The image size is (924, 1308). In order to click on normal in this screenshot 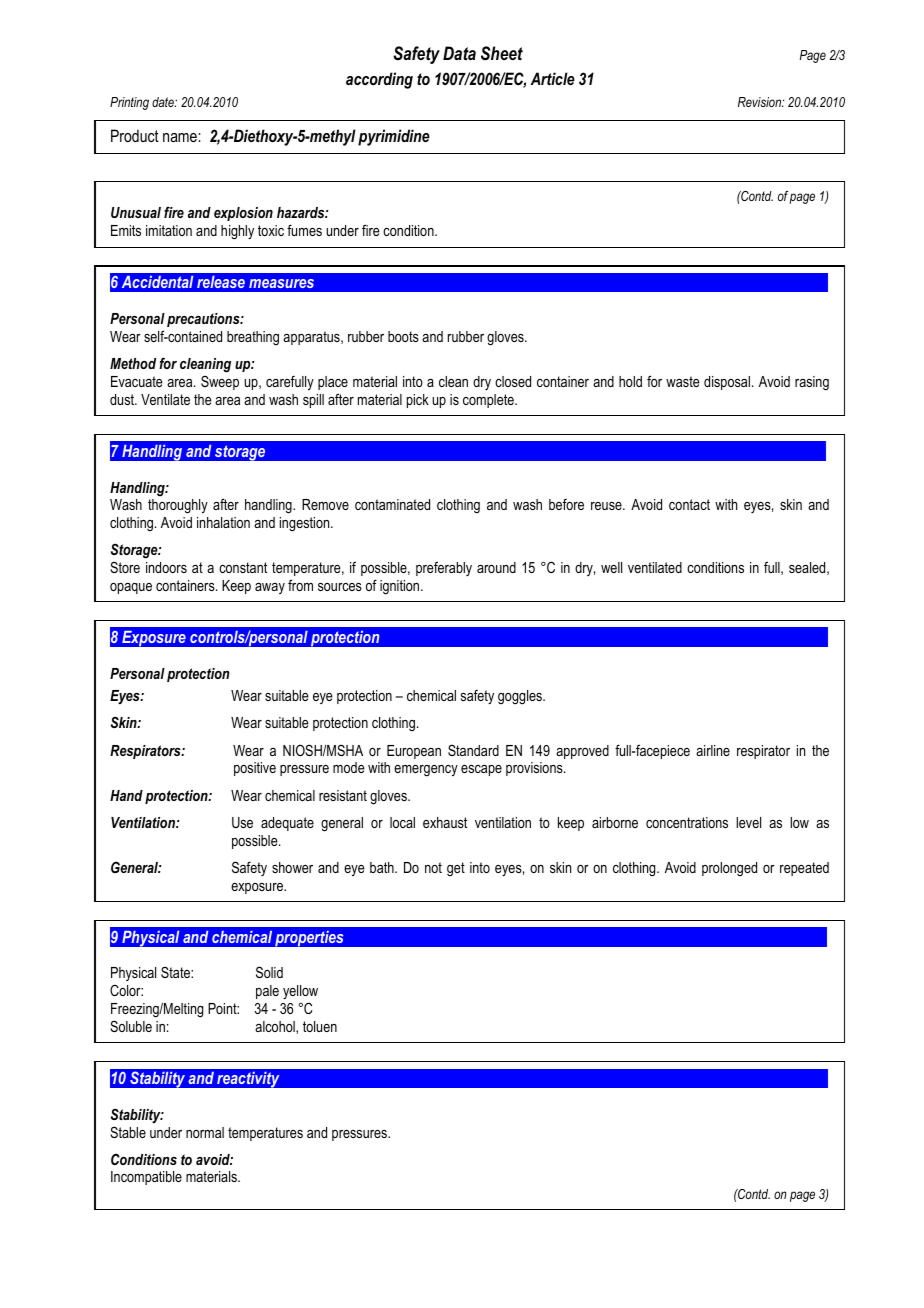, I will do `click(205, 1132)`.
